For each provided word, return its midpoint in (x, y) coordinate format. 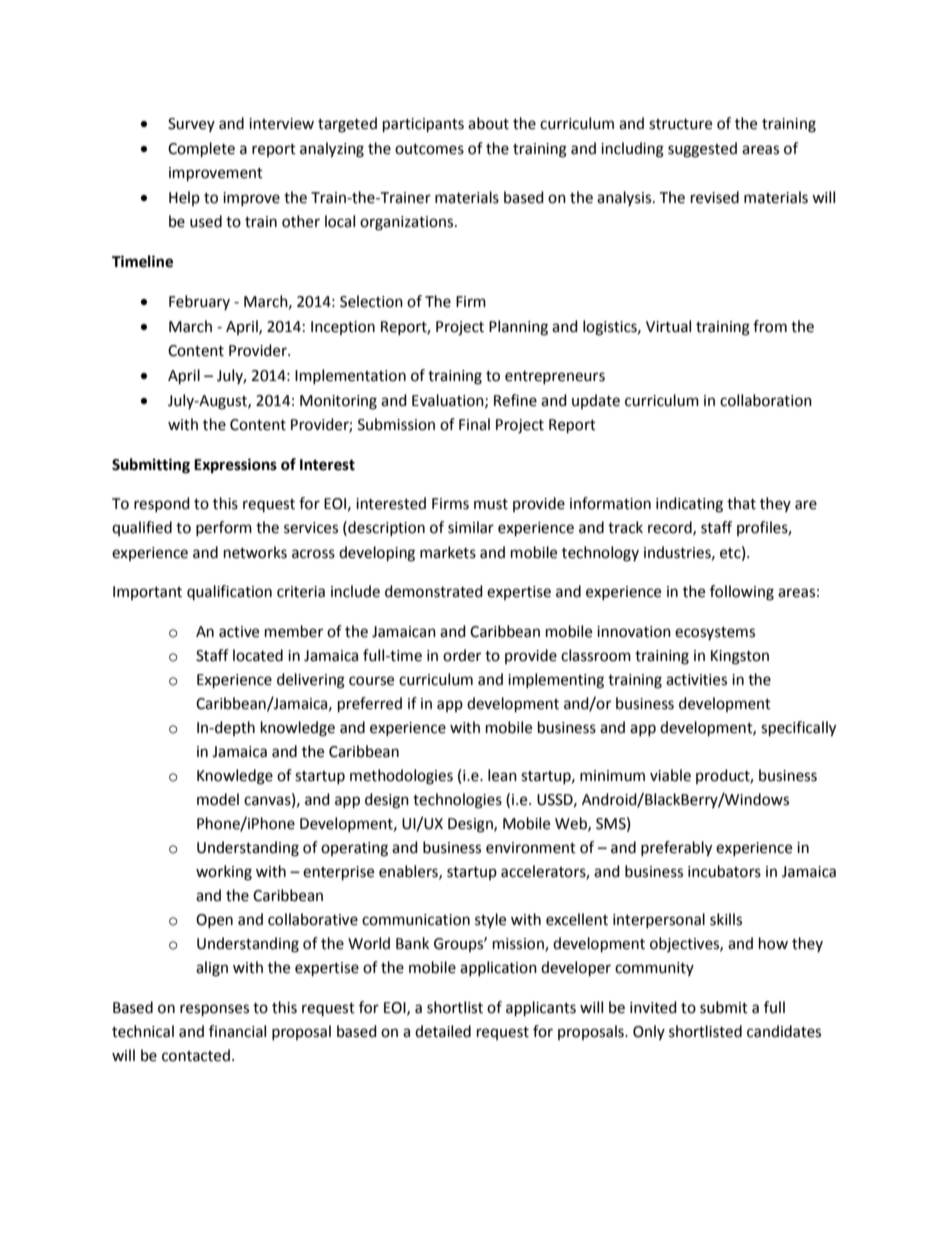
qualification (229, 592)
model (218, 799)
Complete (201, 150)
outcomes (429, 149)
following (742, 593)
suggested (702, 150)
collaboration (766, 400)
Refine (515, 400)
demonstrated (434, 591)
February (199, 302)
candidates (784, 1031)
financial (237, 1031)
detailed (443, 1031)
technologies (457, 801)
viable (670, 775)
